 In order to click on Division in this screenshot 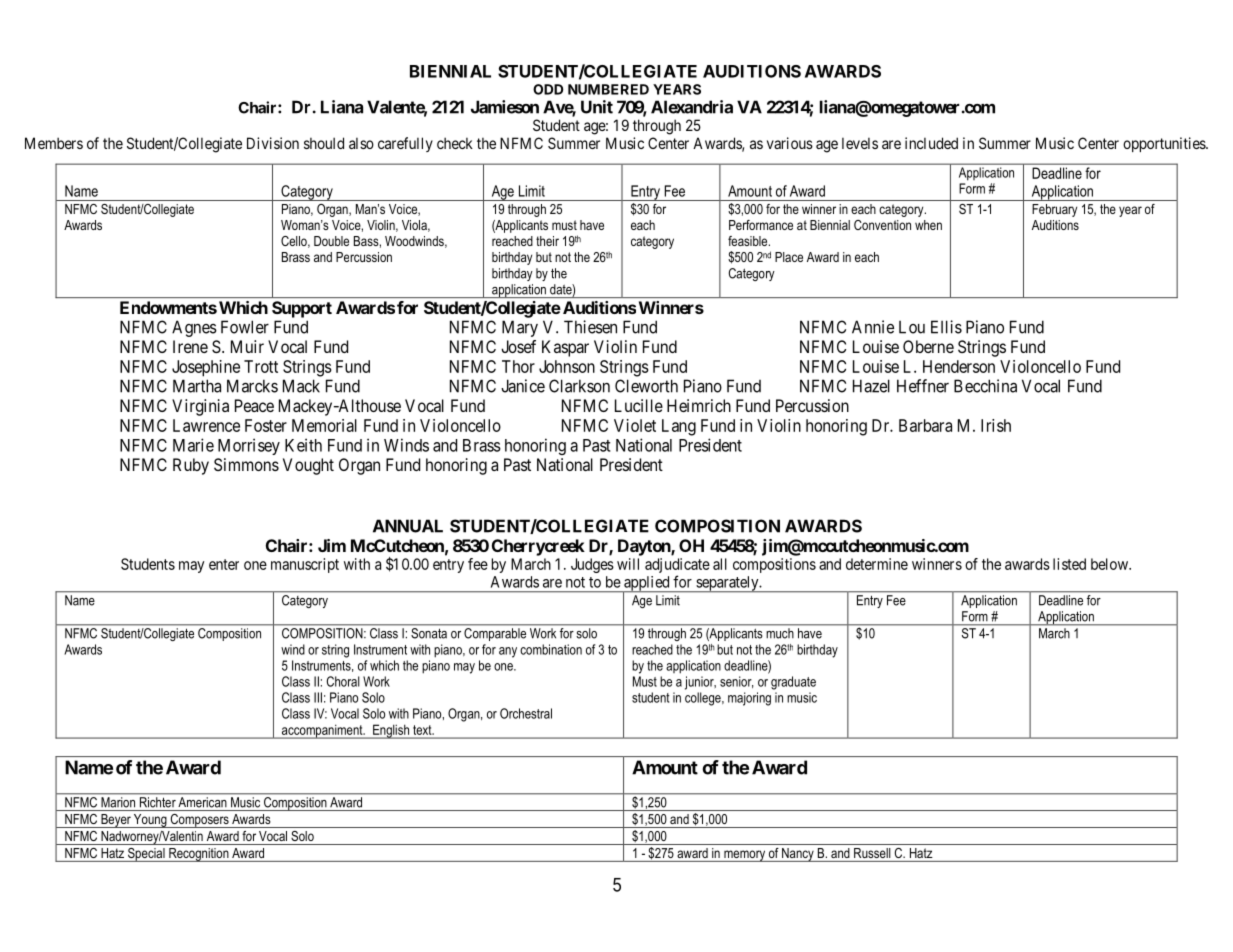, I will do `click(273, 143)`.
